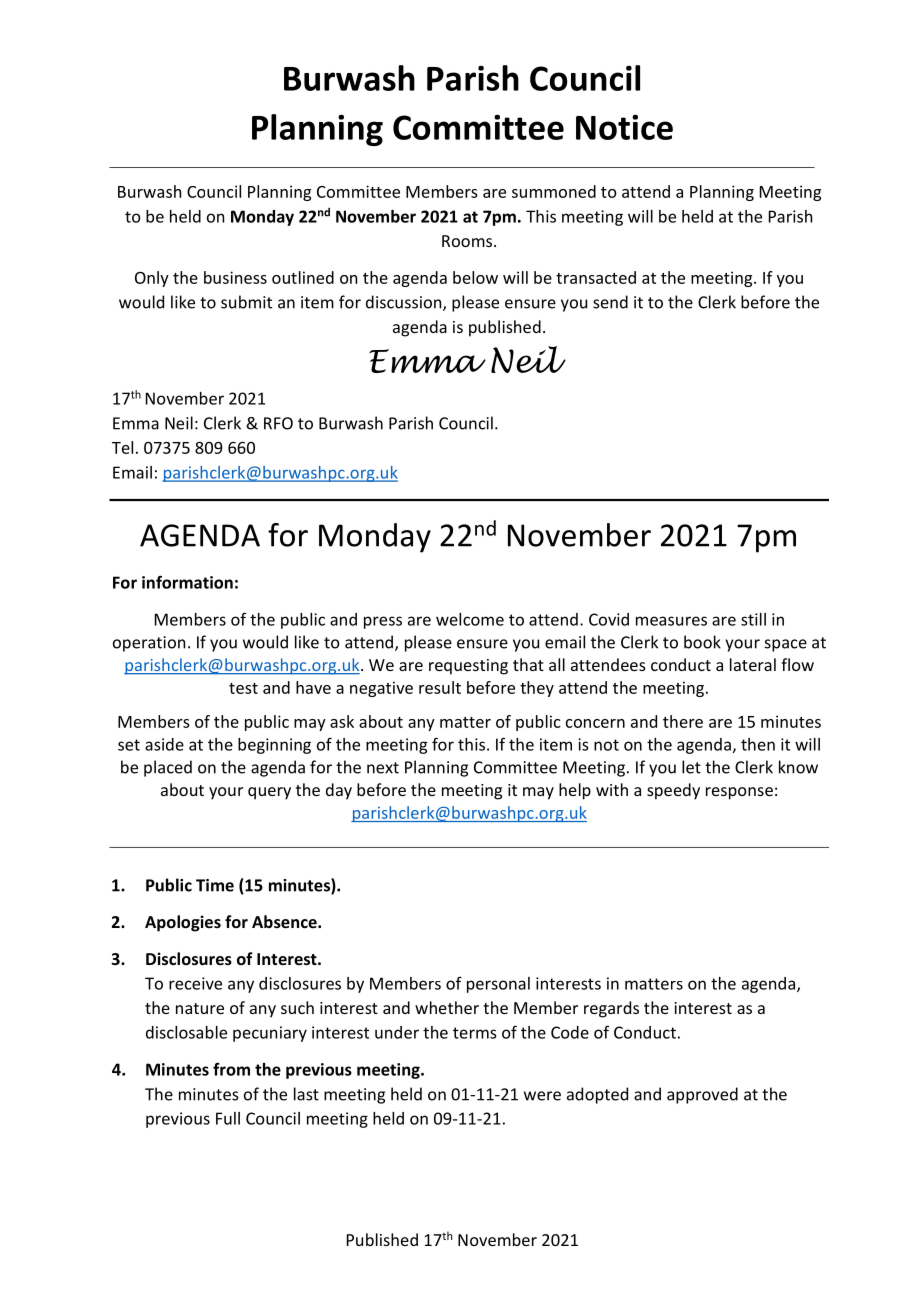  What do you see at coordinates (739, 793) in the image?
I see `response` at bounding box center [739, 793].
